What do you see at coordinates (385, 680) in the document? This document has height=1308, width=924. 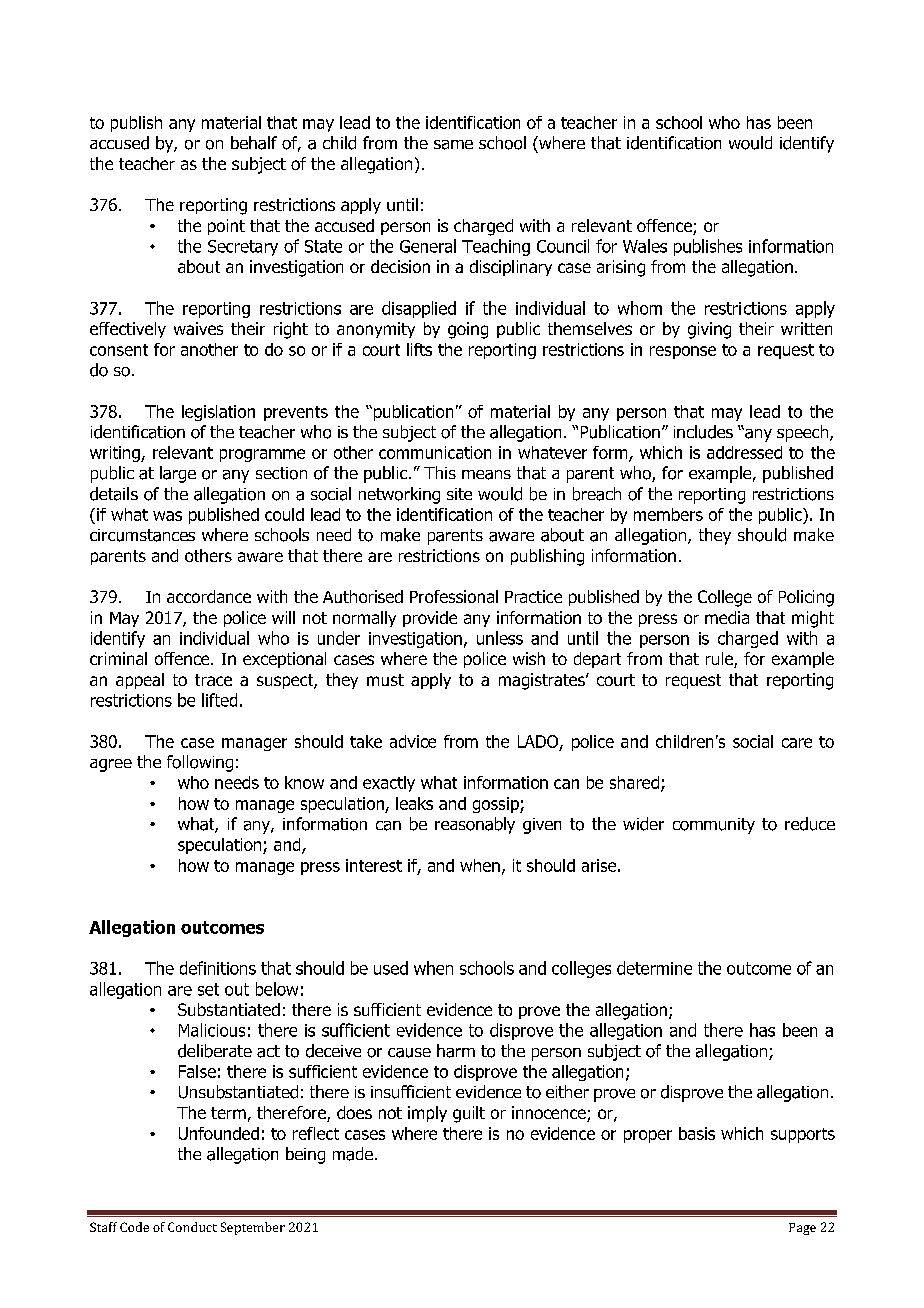 I see `must` at bounding box center [385, 680].
